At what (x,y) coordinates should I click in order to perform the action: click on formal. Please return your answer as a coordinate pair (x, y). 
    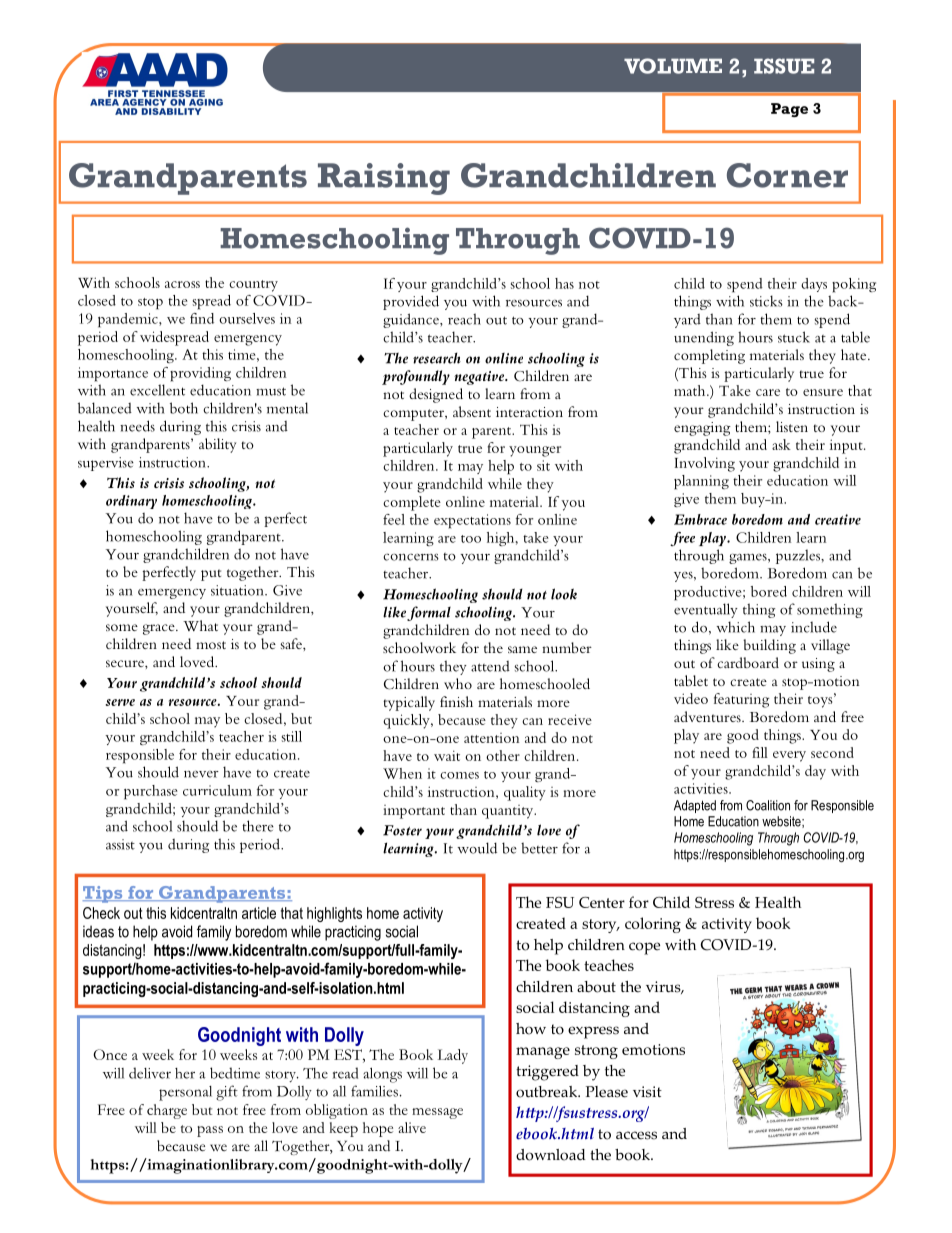
    Looking at the image, I should click on (429, 613).
